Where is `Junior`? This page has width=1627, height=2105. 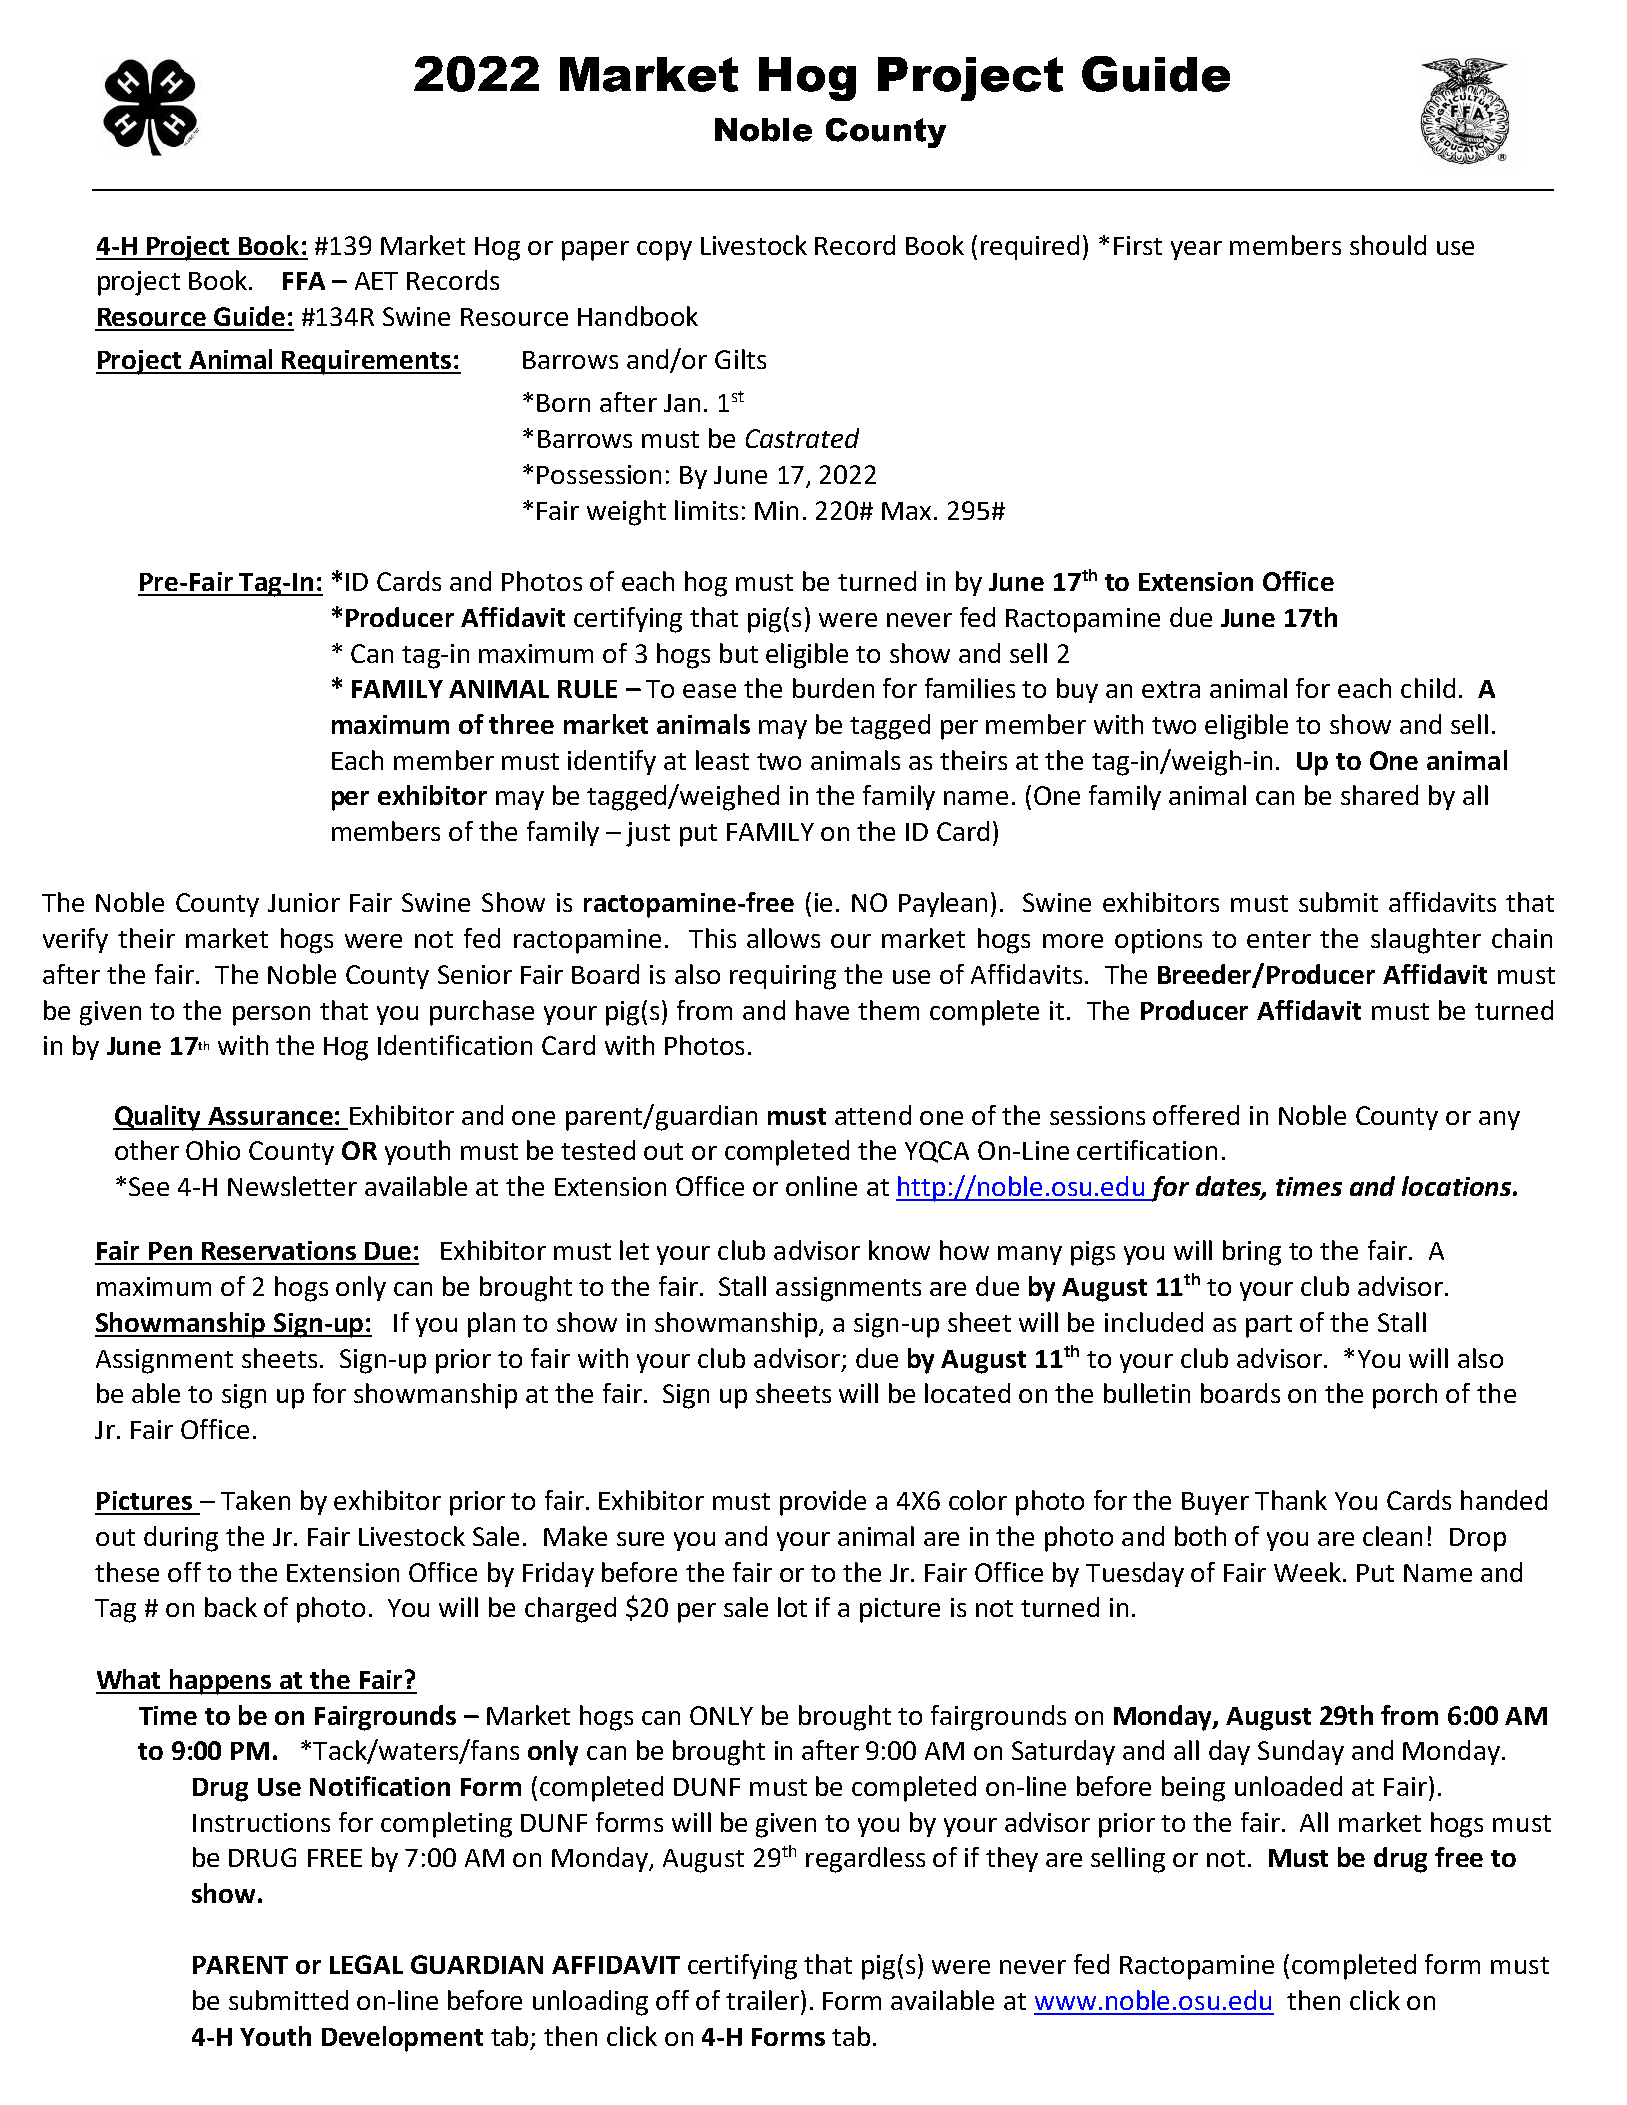 Junior is located at coordinates (304, 902).
